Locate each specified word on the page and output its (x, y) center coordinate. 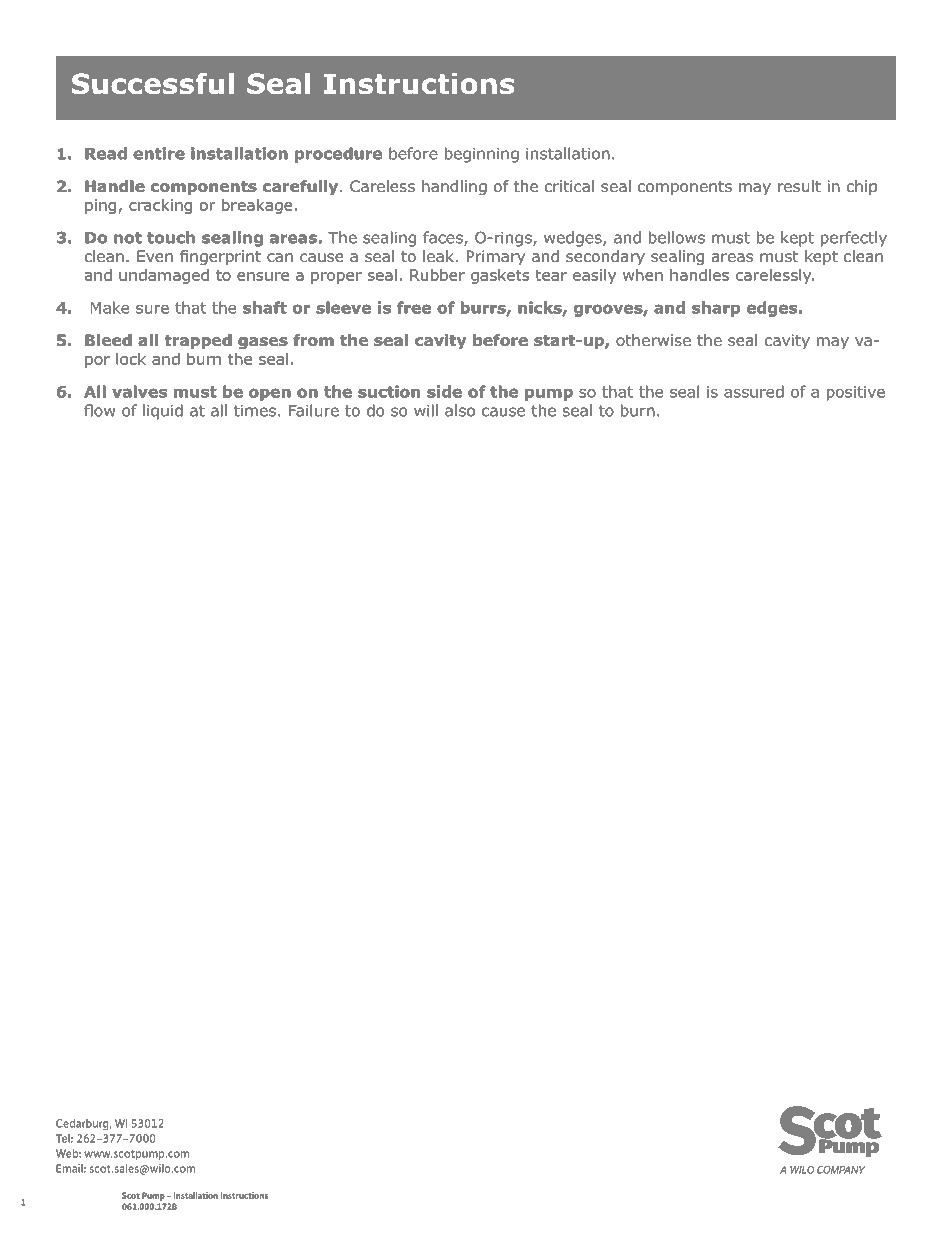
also (460, 410)
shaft (265, 307)
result (799, 186)
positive (856, 393)
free (414, 307)
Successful (153, 83)
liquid (163, 412)
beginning (482, 155)
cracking (160, 206)
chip (862, 187)
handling (454, 188)
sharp (716, 309)
